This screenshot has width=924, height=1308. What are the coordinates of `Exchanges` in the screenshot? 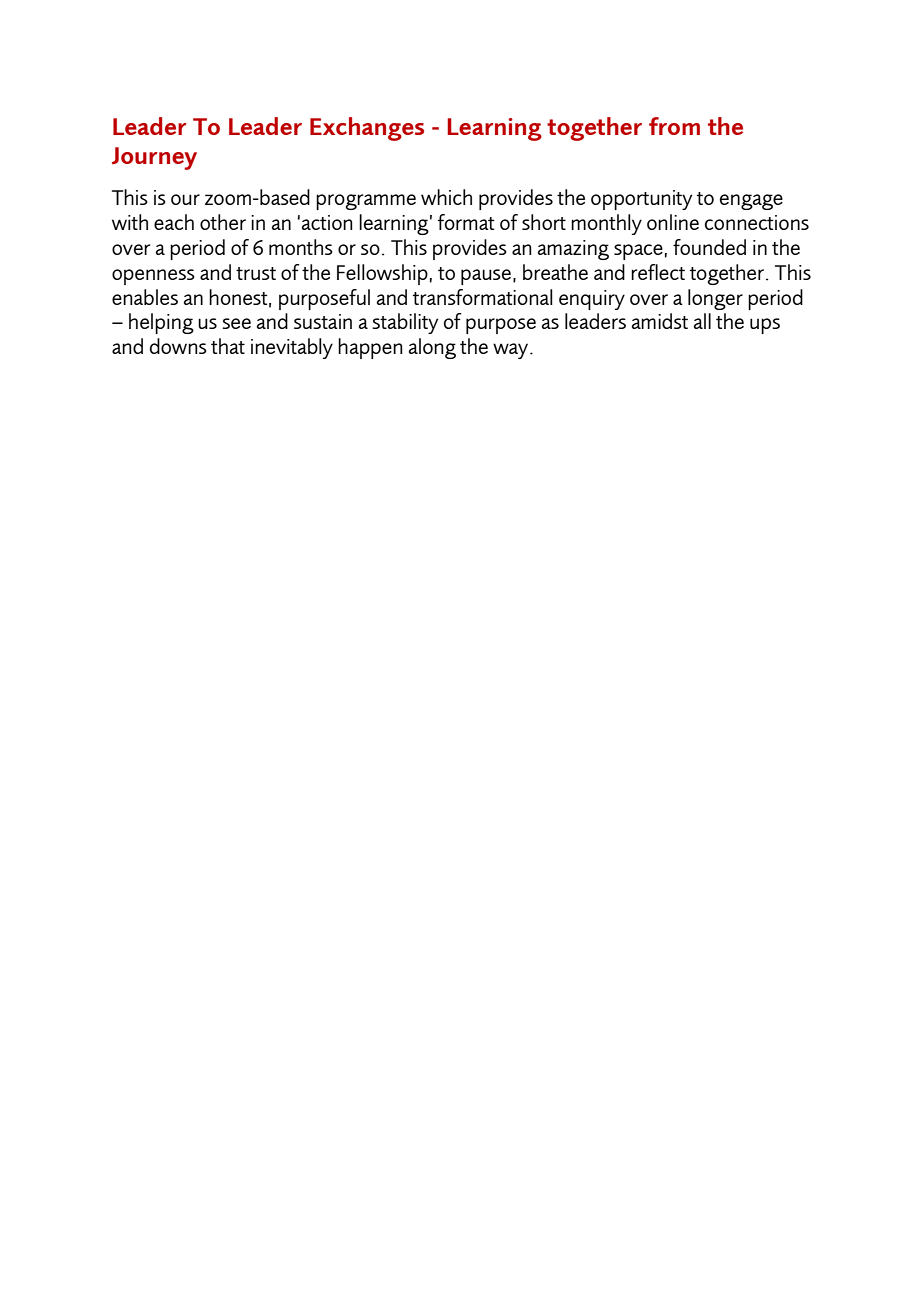 It's located at (367, 129).
